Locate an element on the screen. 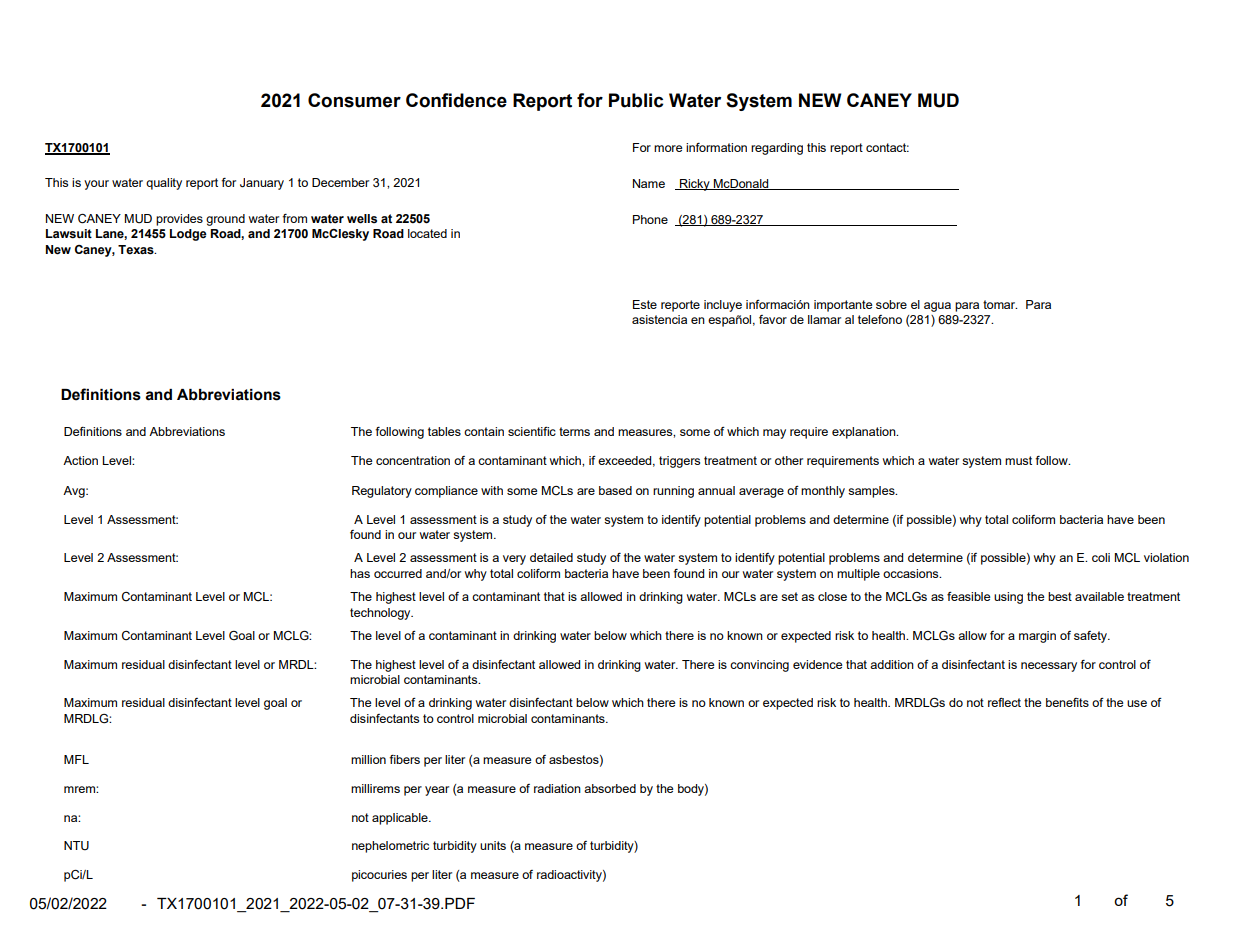 The height and width of the screenshot is (952, 1233). NTU is located at coordinates (76, 846).
